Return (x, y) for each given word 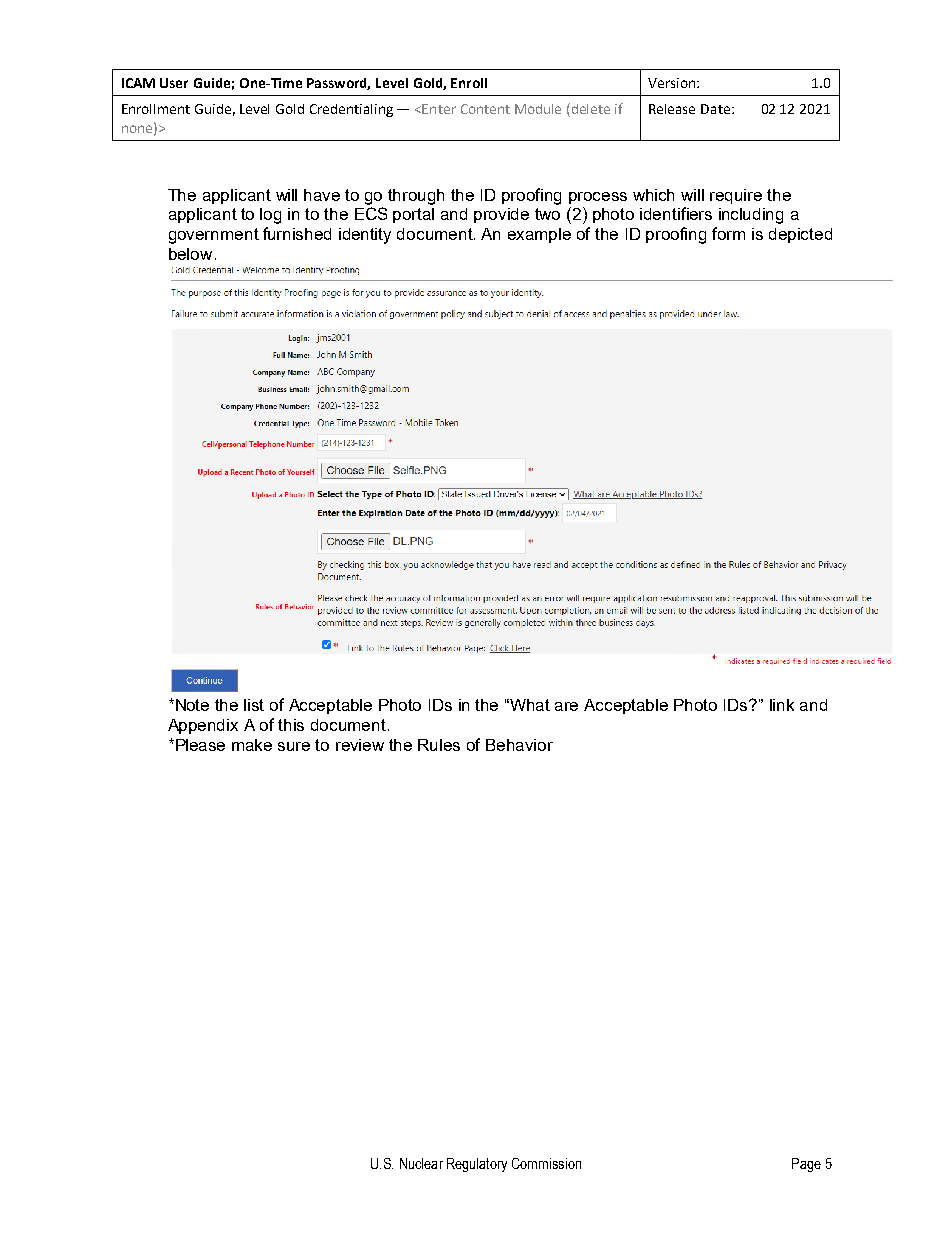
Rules (439, 745)
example (539, 235)
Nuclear (421, 1163)
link (782, 705)
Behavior (519, 745)
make (252, 745)
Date (715, 109)
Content (485, 109)
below (190, 254)
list (254, 705)
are (566, 706)
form (728, 233)
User (174, 83)
